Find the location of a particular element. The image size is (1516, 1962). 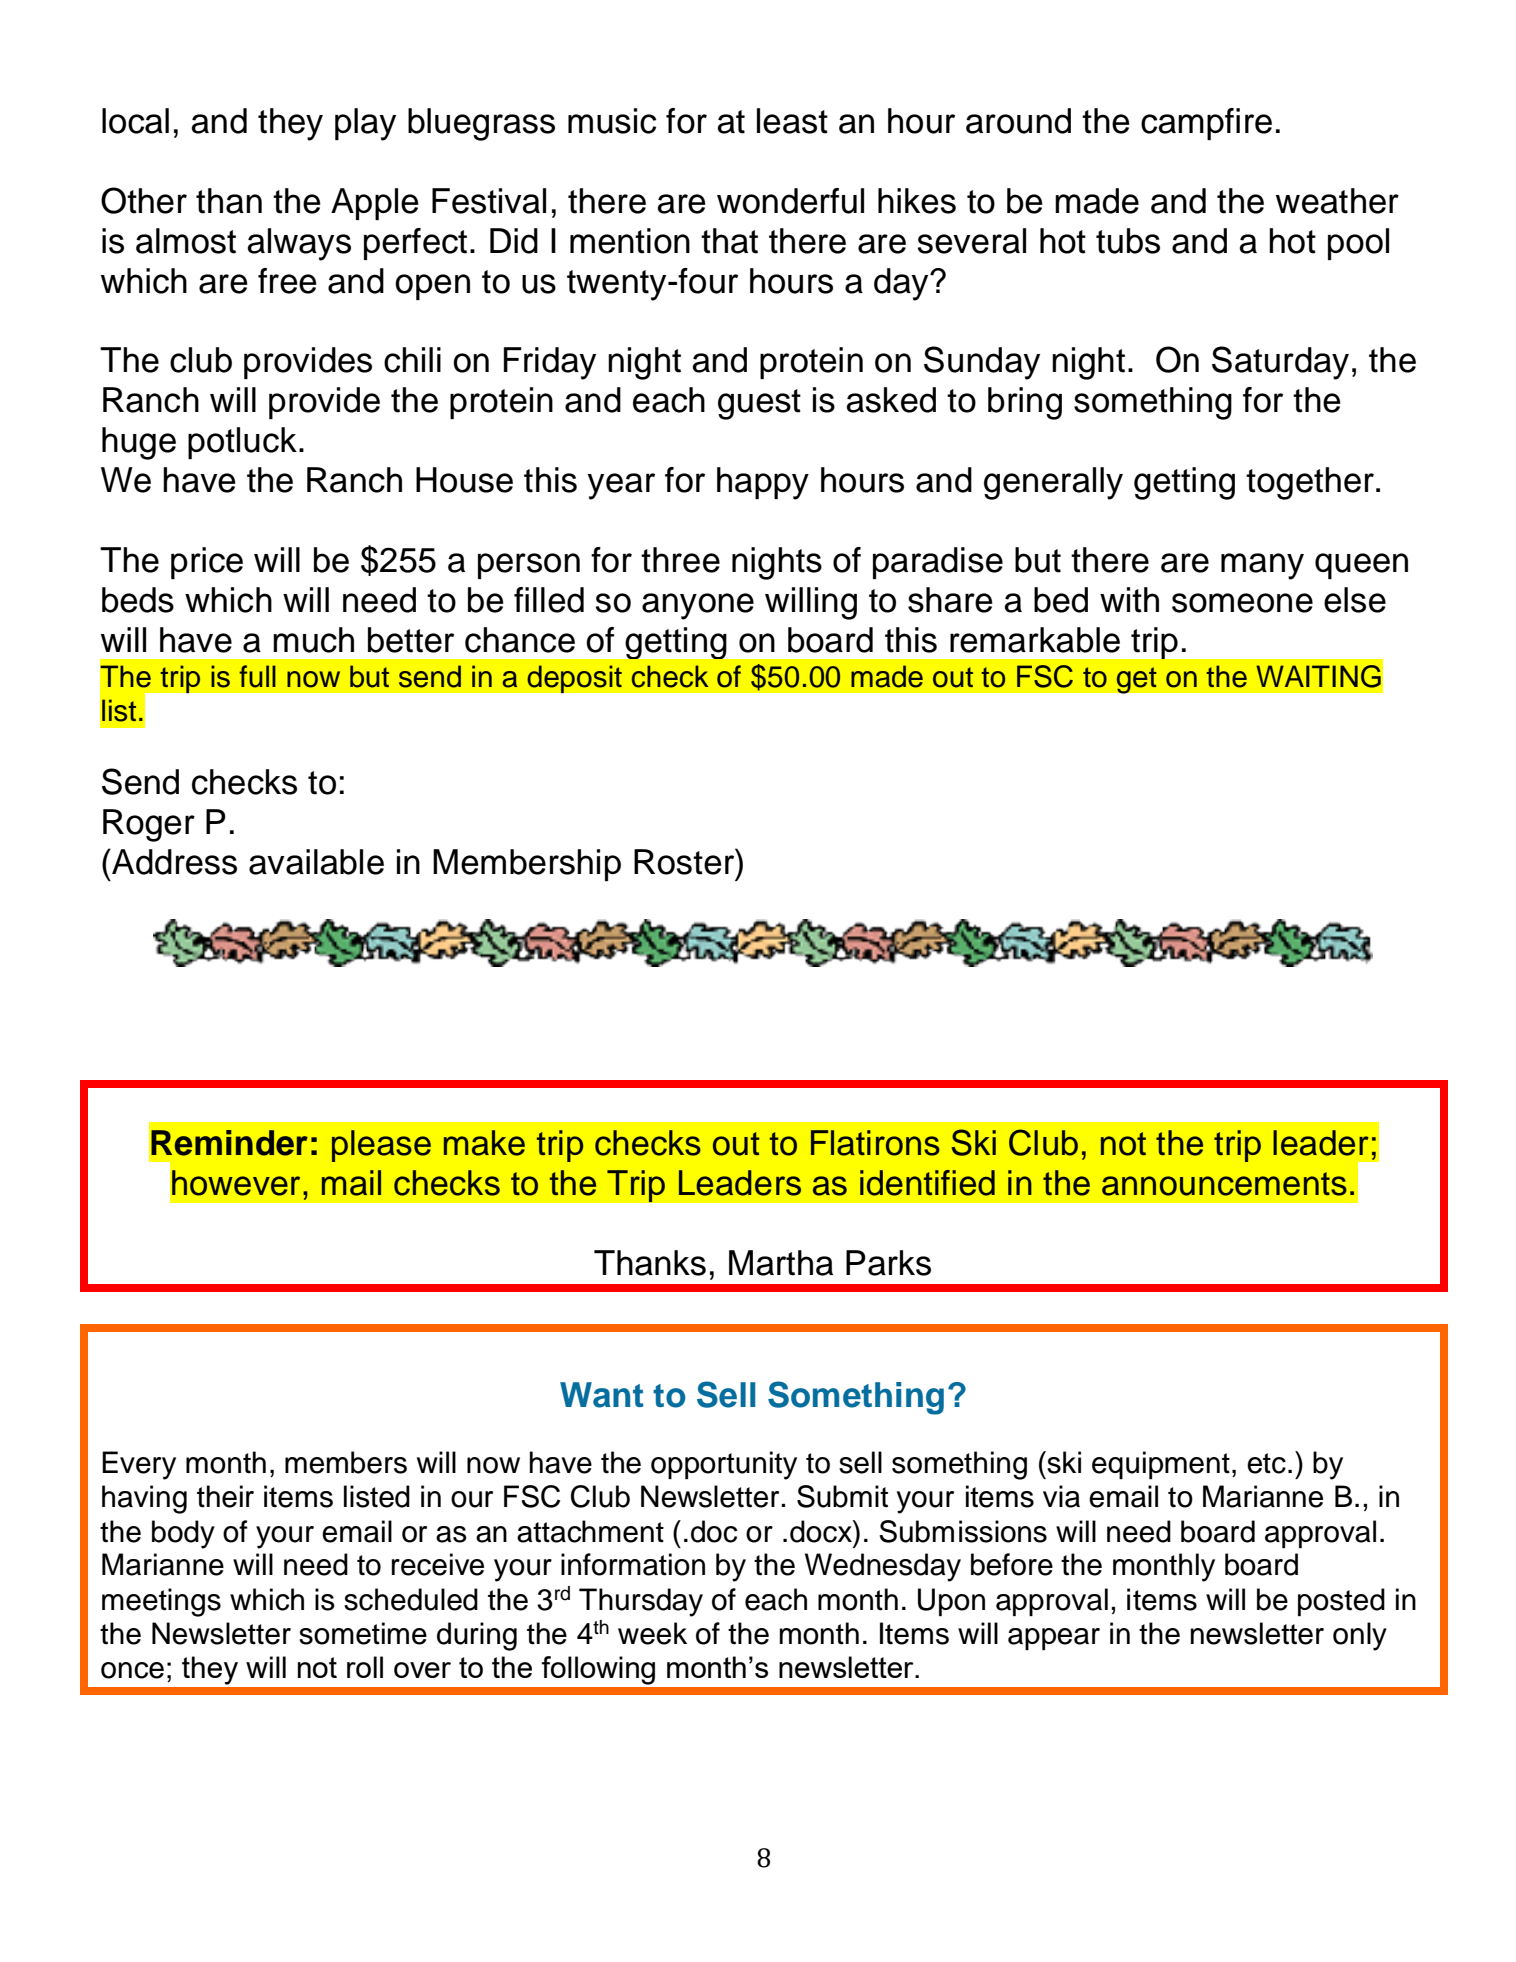

deposit is located at coordinates (574, 679).
